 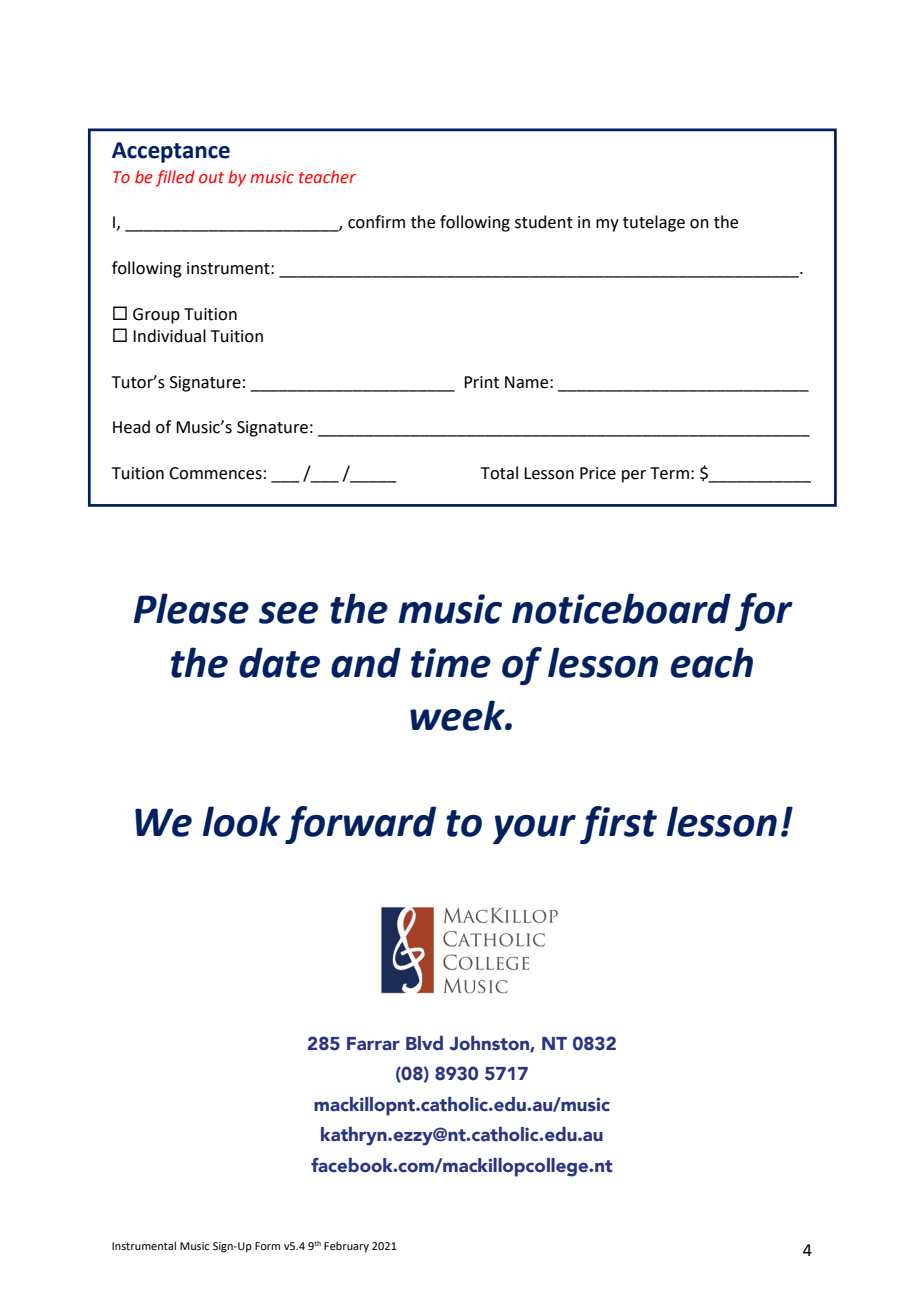 I want to click on tutelage, so click(x=654, y=223).
